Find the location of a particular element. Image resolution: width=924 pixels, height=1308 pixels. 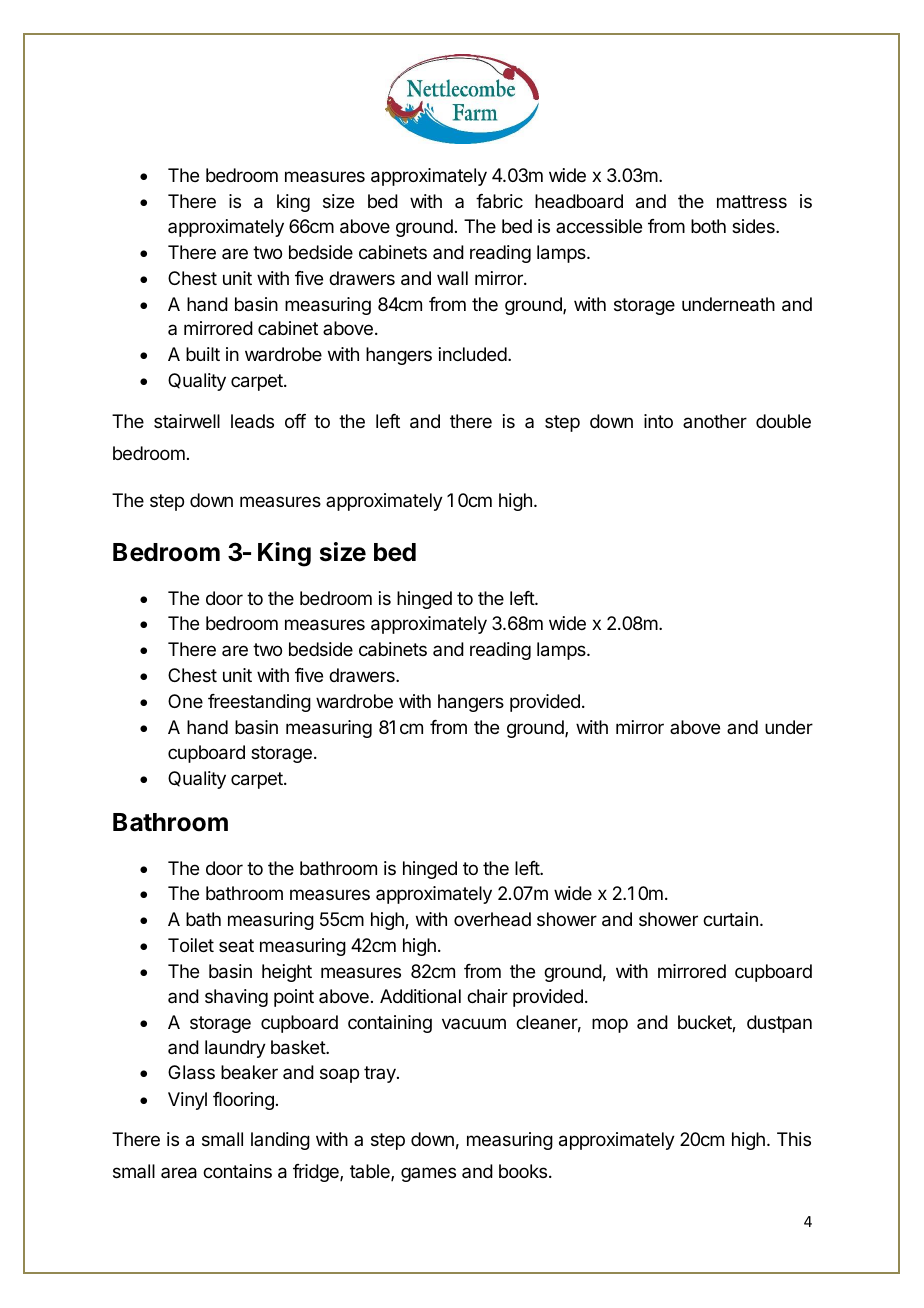

built is located at coordinates (203, 354).
